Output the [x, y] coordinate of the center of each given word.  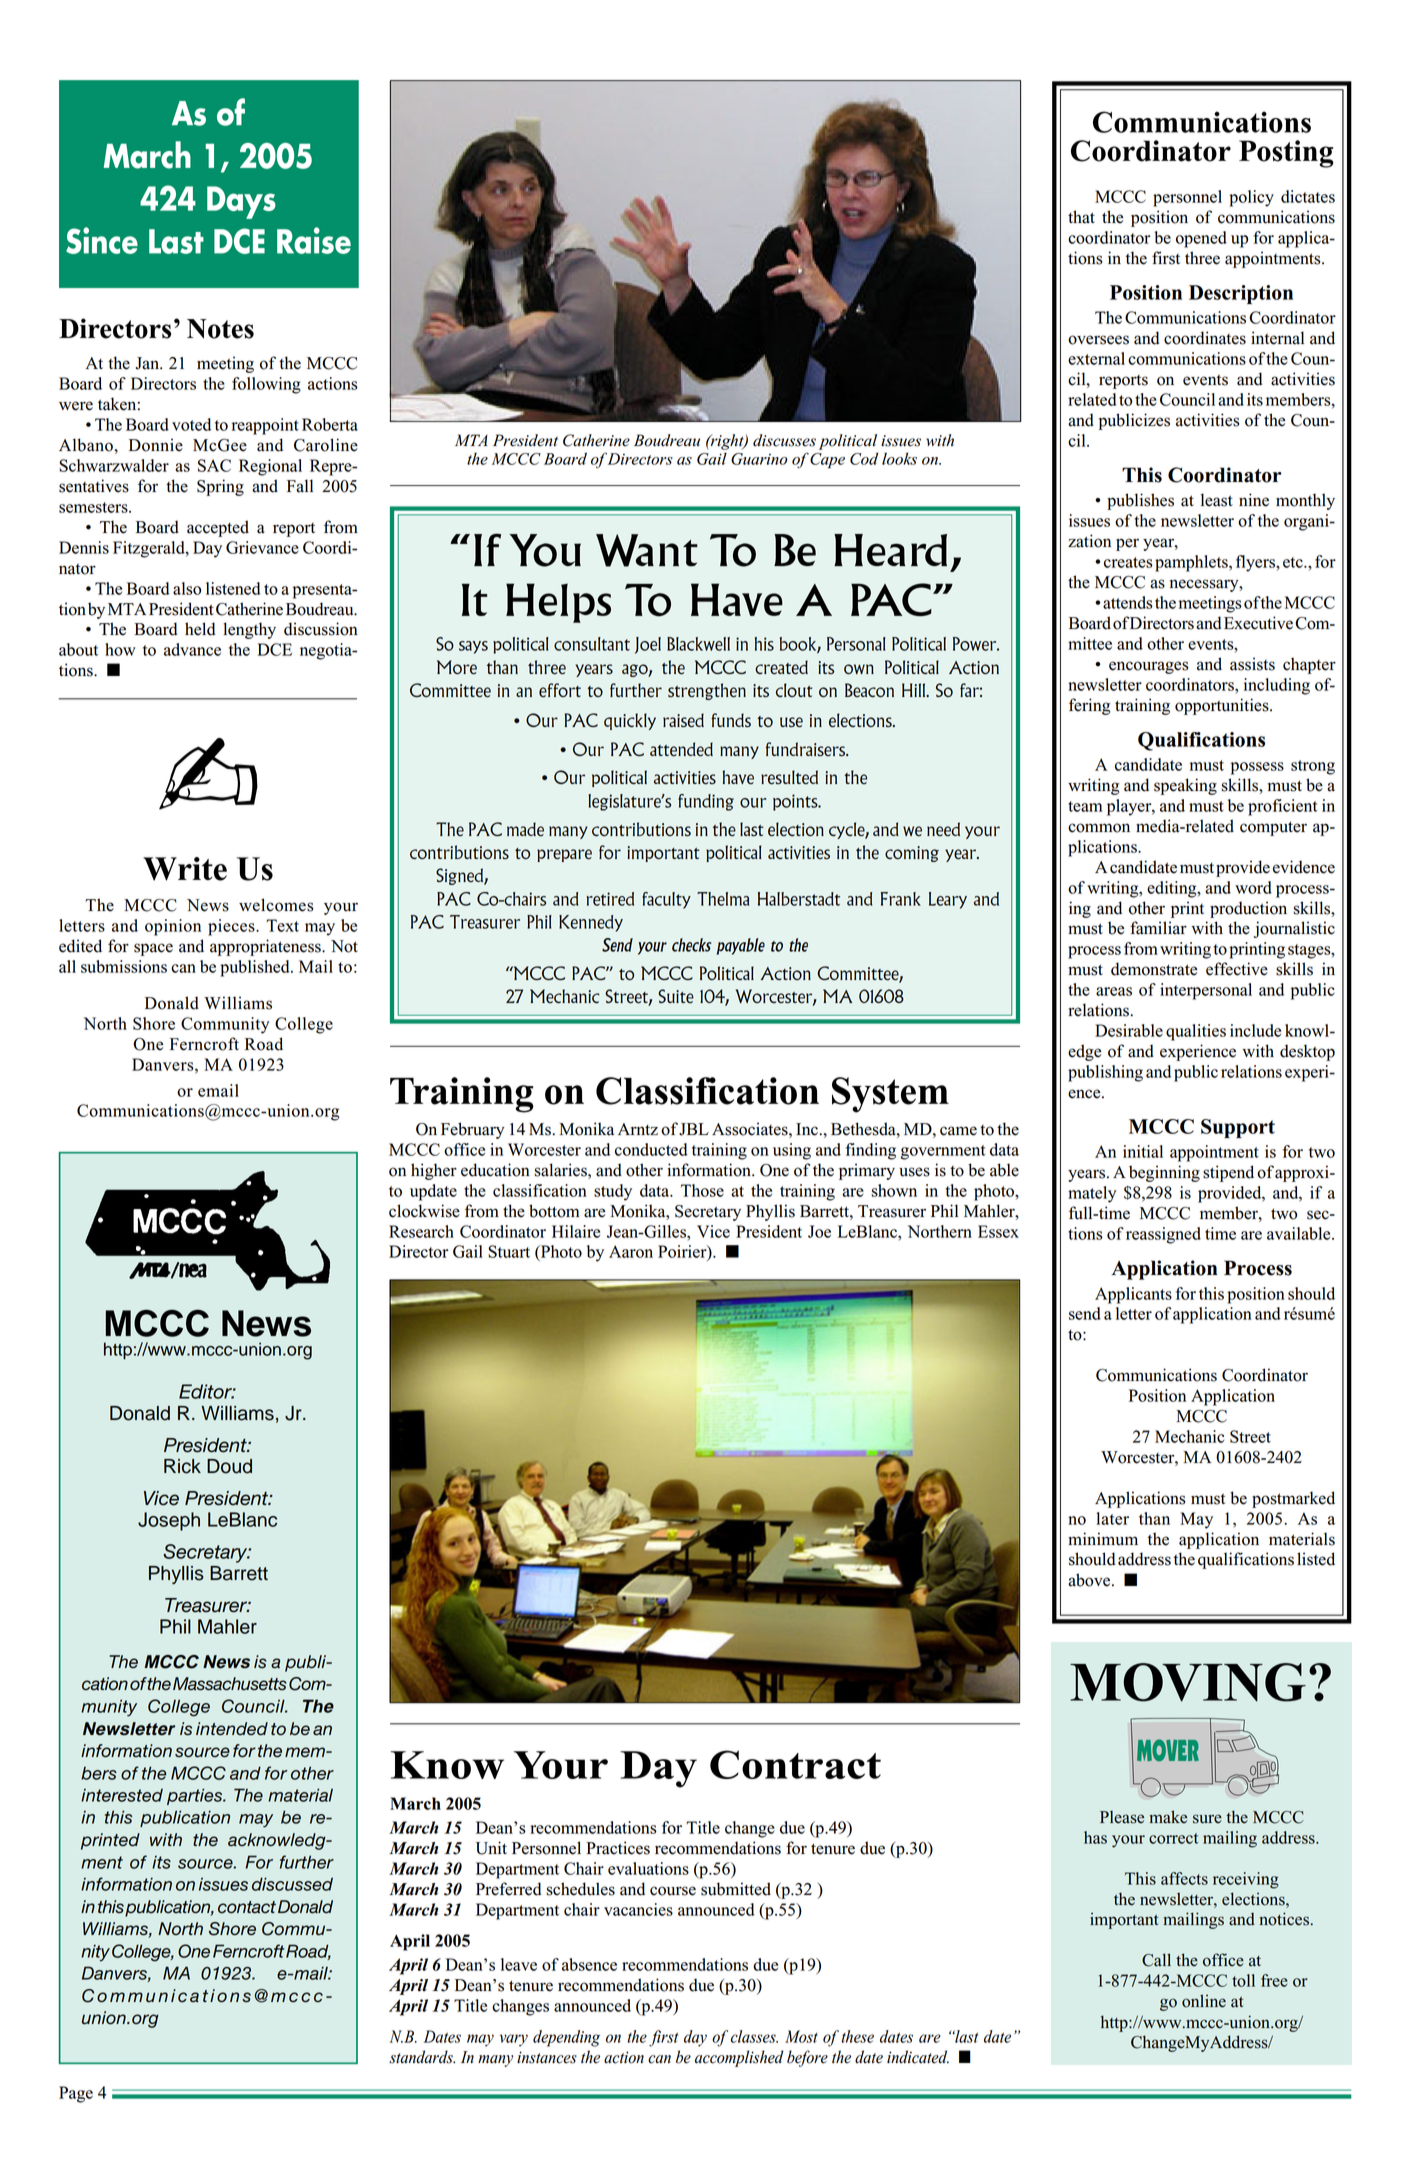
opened [1201, 239]
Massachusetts [230, 1684]
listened [233, 588]
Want [647, 550]
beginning [1164, 1173]
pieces [232, 927]
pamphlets [1192, 563]
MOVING [1188, 1682]
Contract [795, 1764]
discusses [784, 440]
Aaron [631, 1251]
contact [247, 1907]
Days [241, 202]
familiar [1158, 928]
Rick [182, 1466]
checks [691, 945]
